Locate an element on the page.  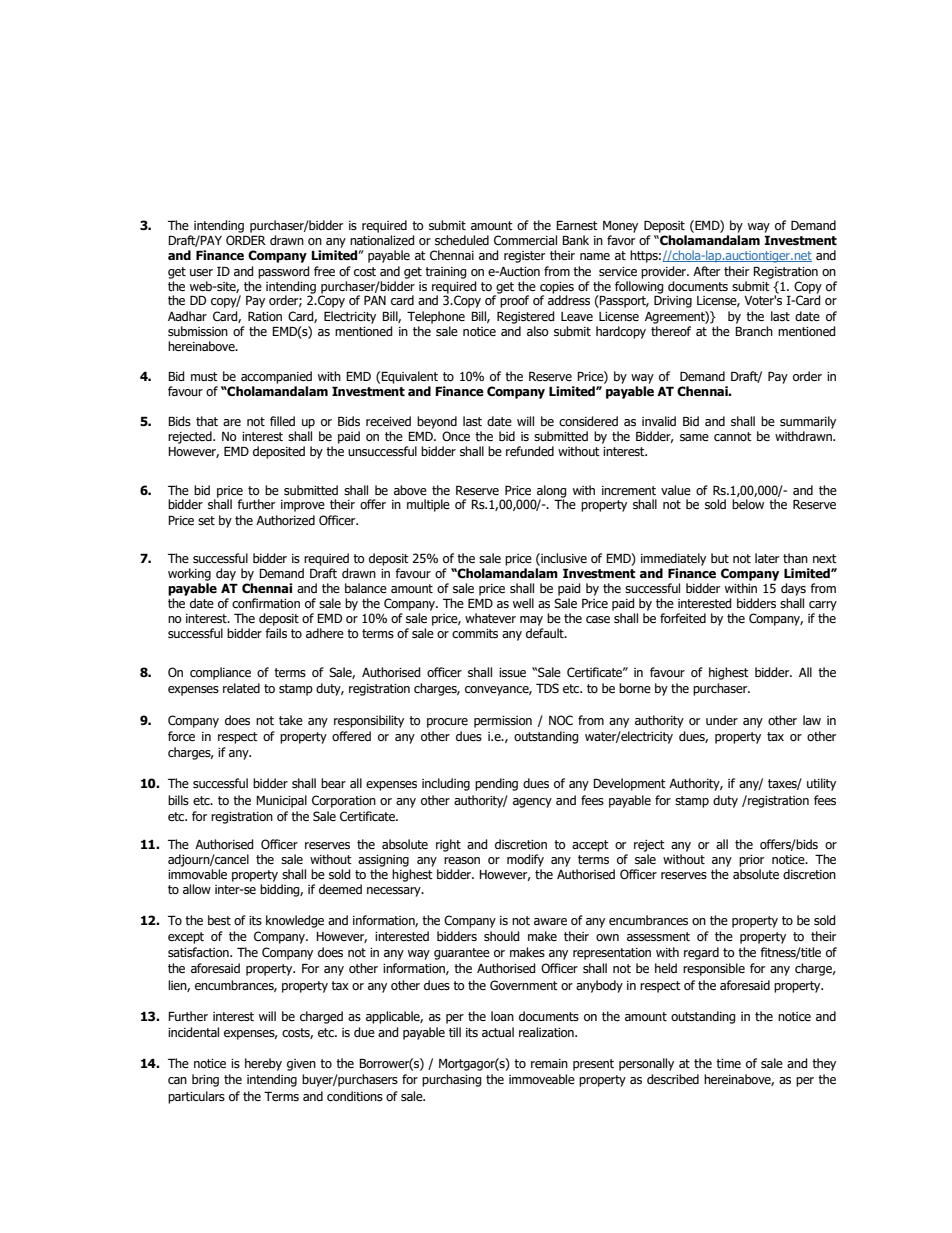
provider is located at coordinates (664, 272).
